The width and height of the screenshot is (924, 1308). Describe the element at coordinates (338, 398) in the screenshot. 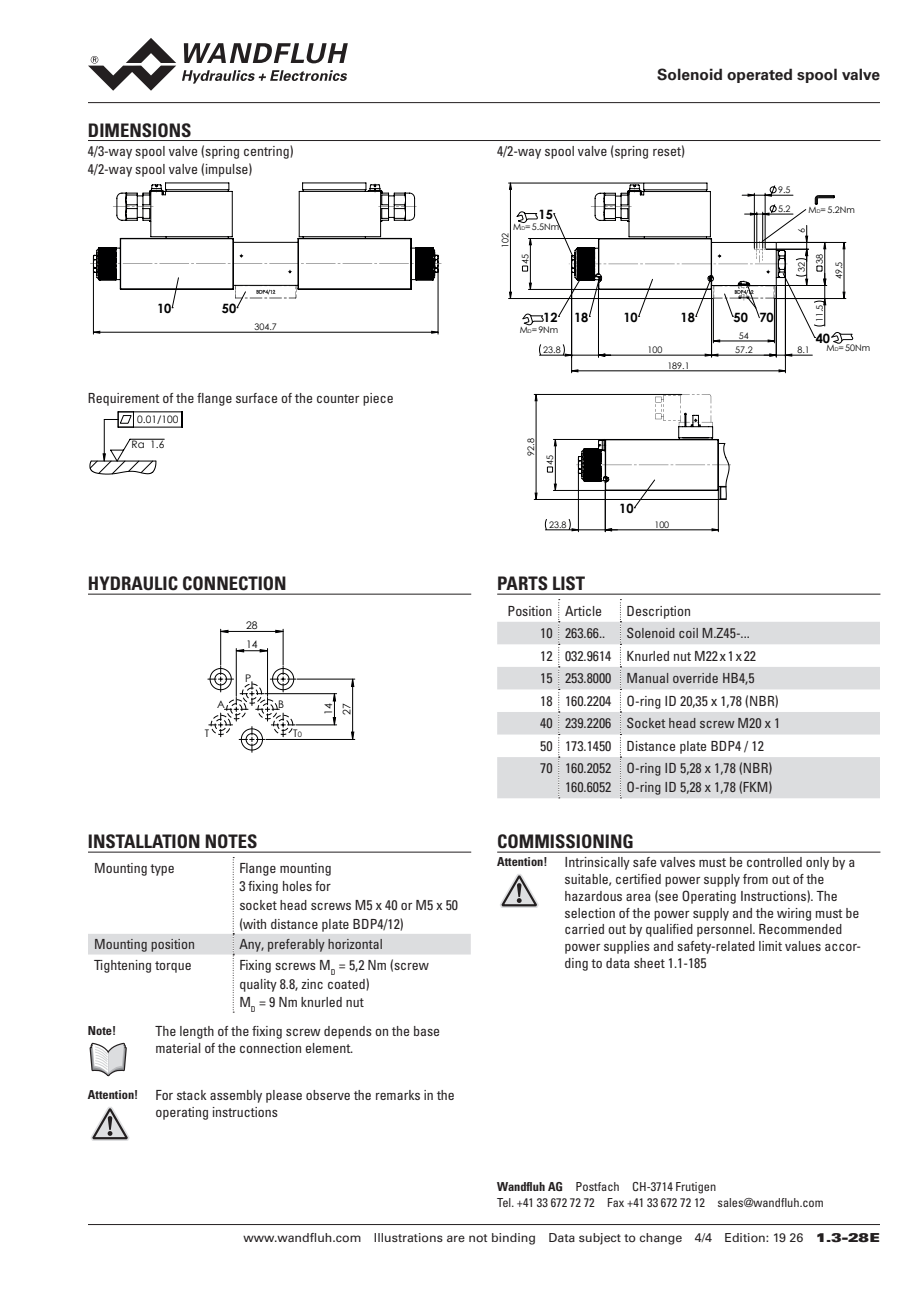

I see `counter` at that location.
